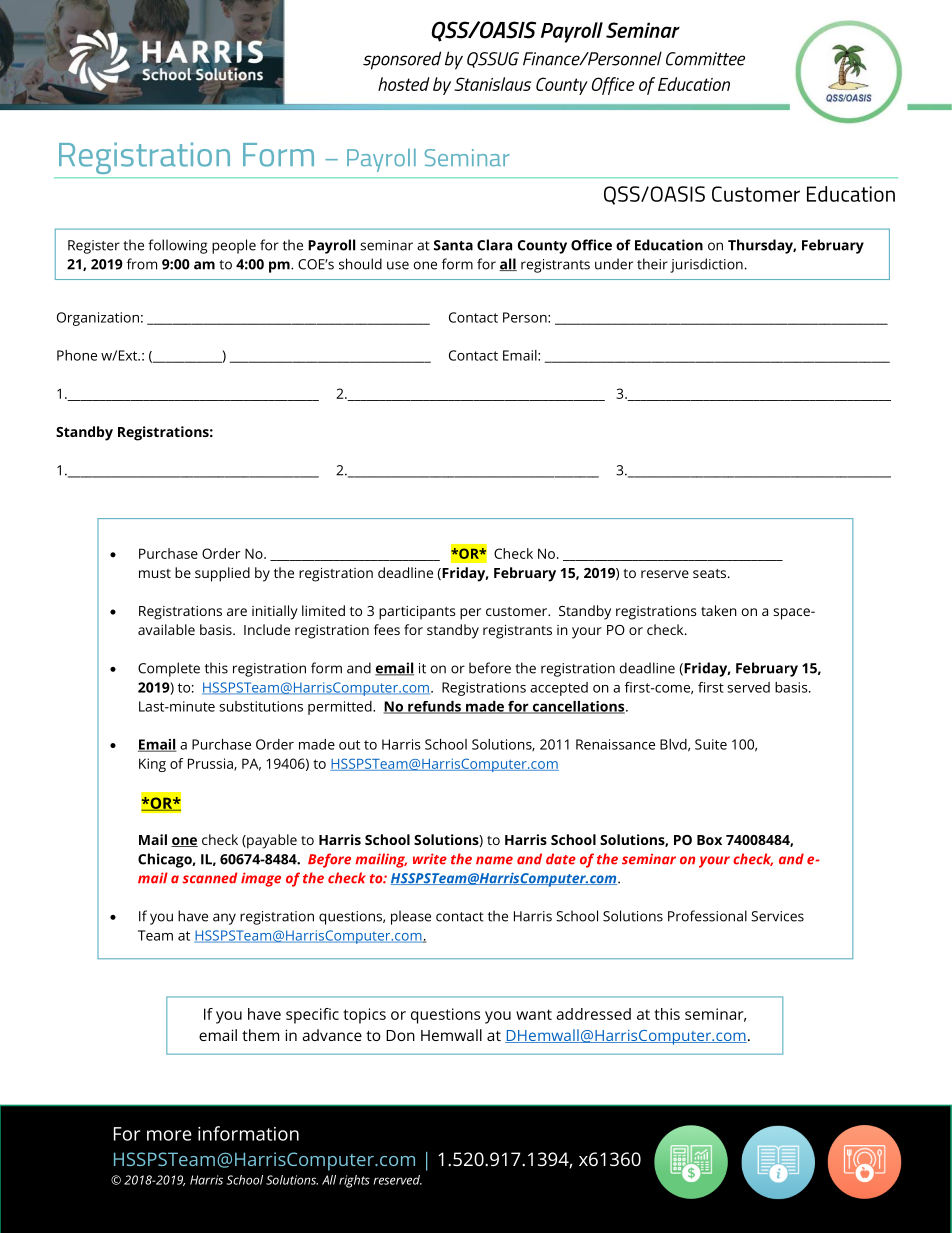 The height and width of the screenshot is (1233, 952). Describe the element at coordinates (169, 1135) in the screenshot. I see `more` at that location.
